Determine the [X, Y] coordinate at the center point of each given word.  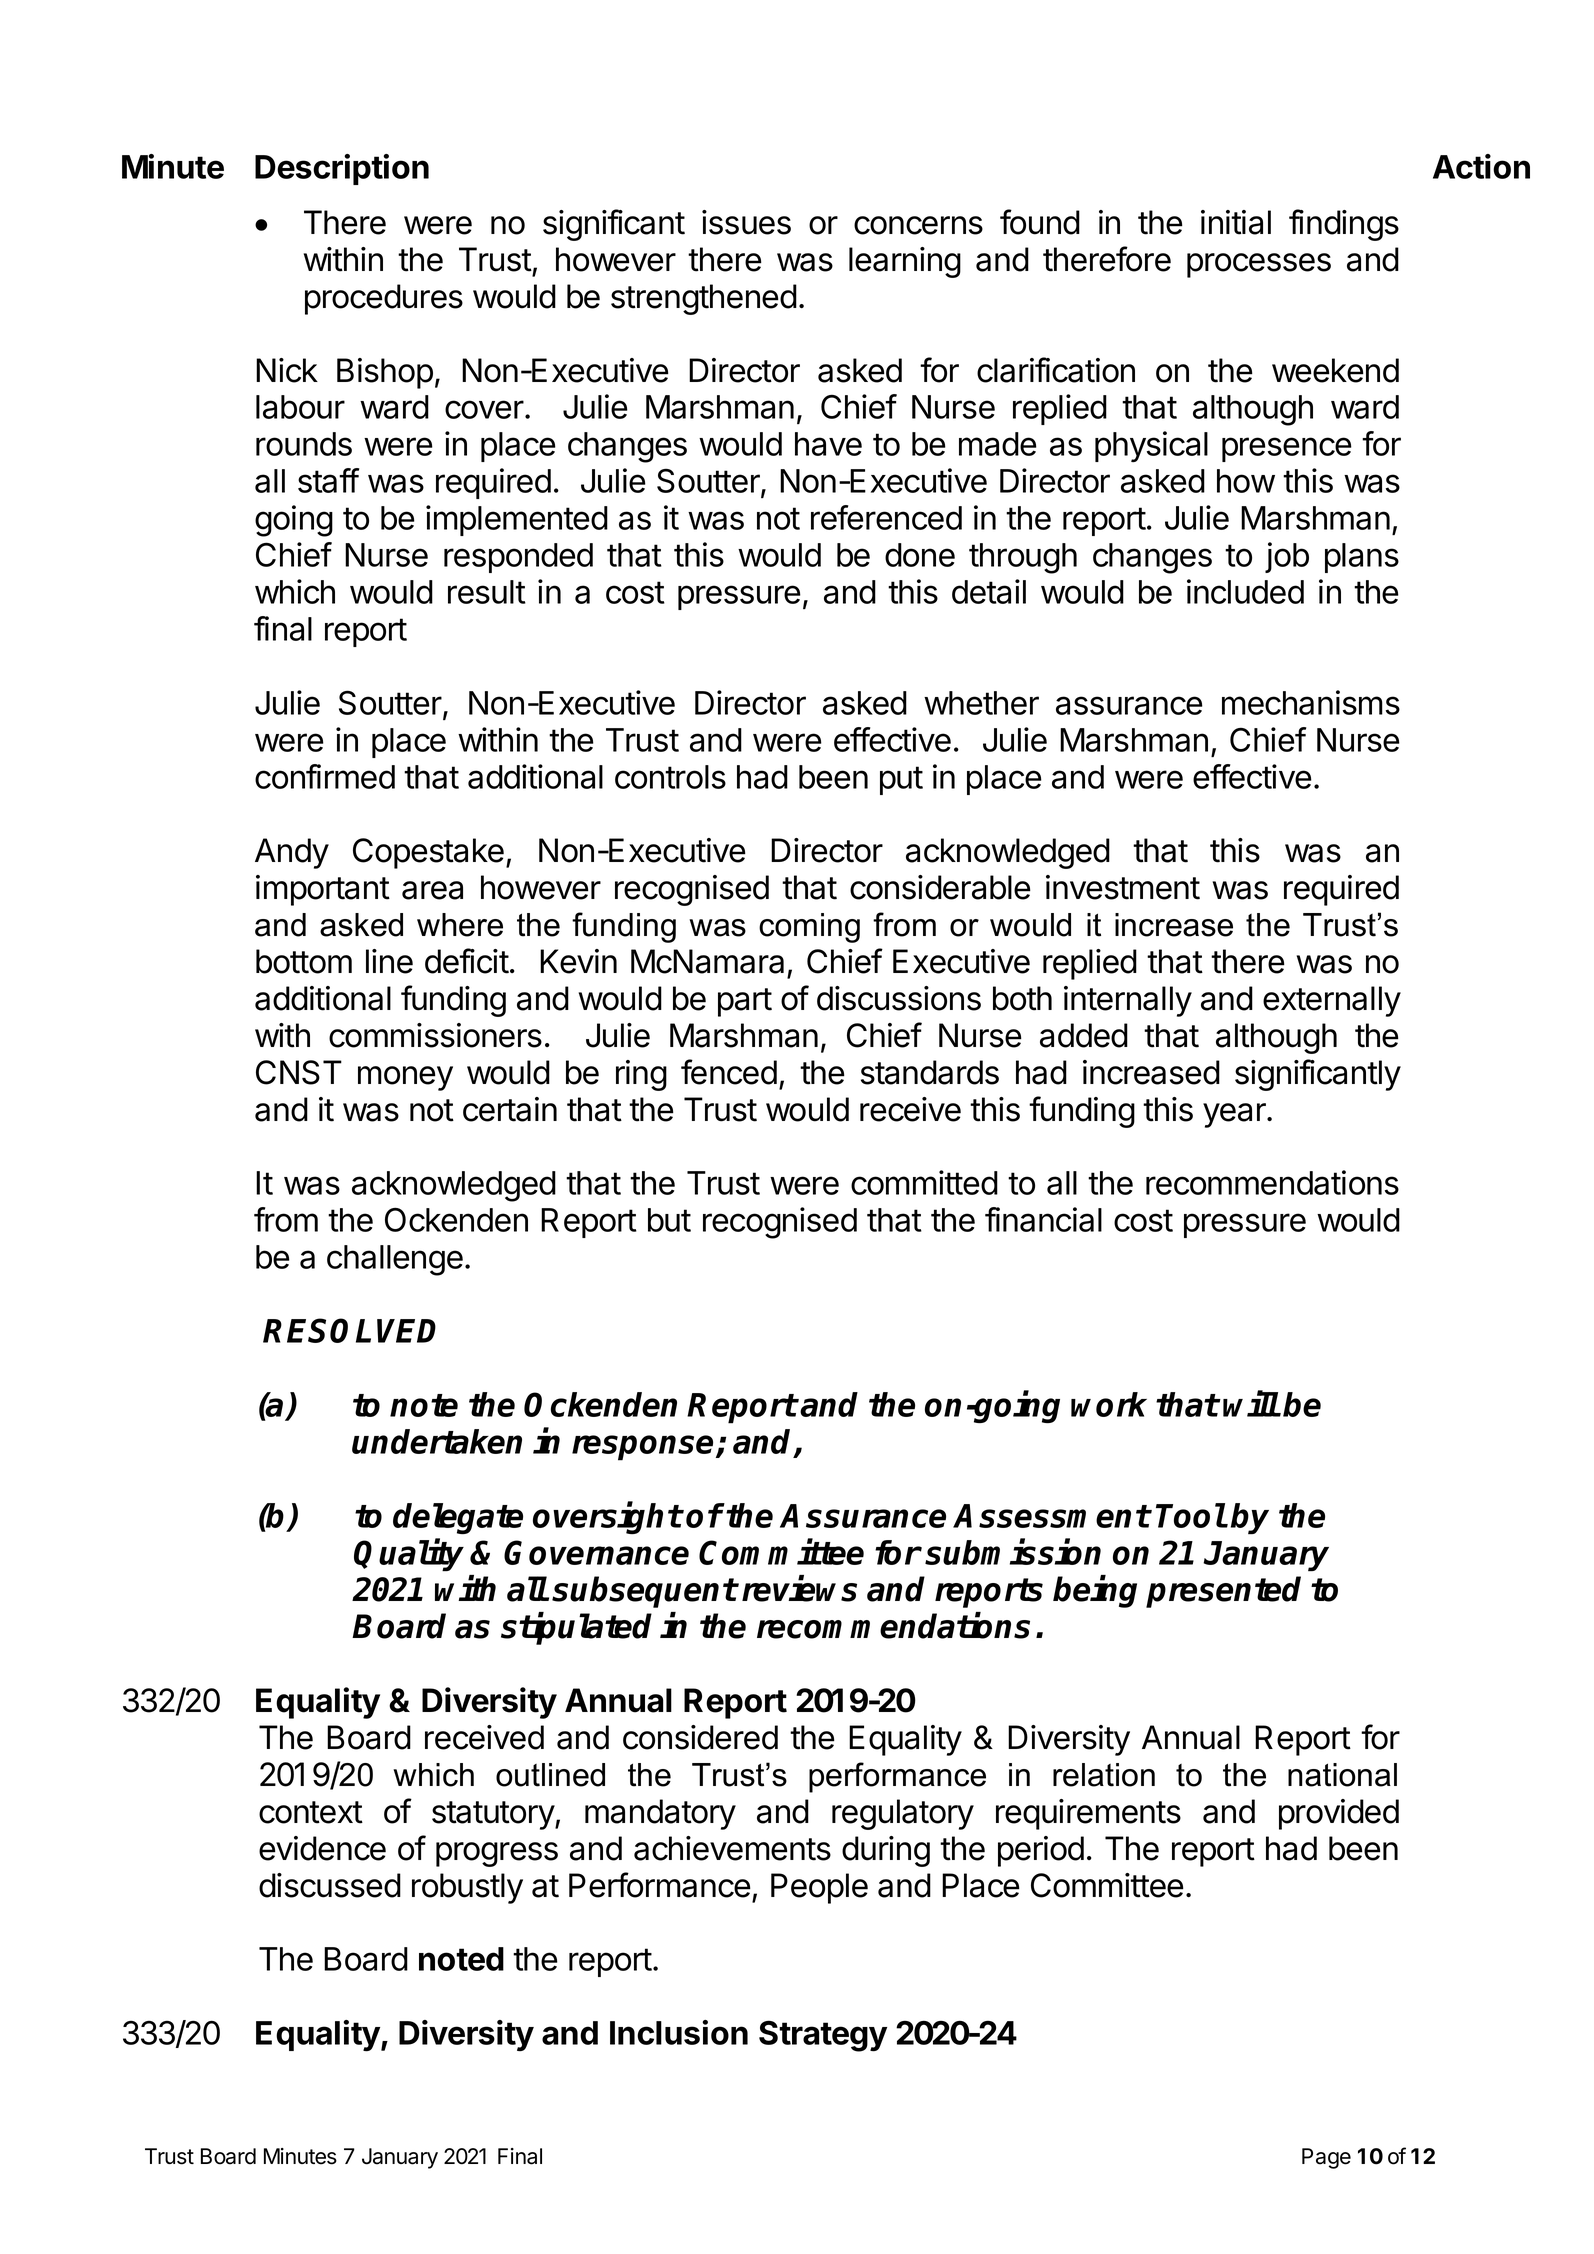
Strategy [823, 2036]
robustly [467, 1888]
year [1235, 1115]
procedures [384, 299]
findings [1344, 225]
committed [924, 1182]
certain [510, 1109]
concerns [918, 225]
